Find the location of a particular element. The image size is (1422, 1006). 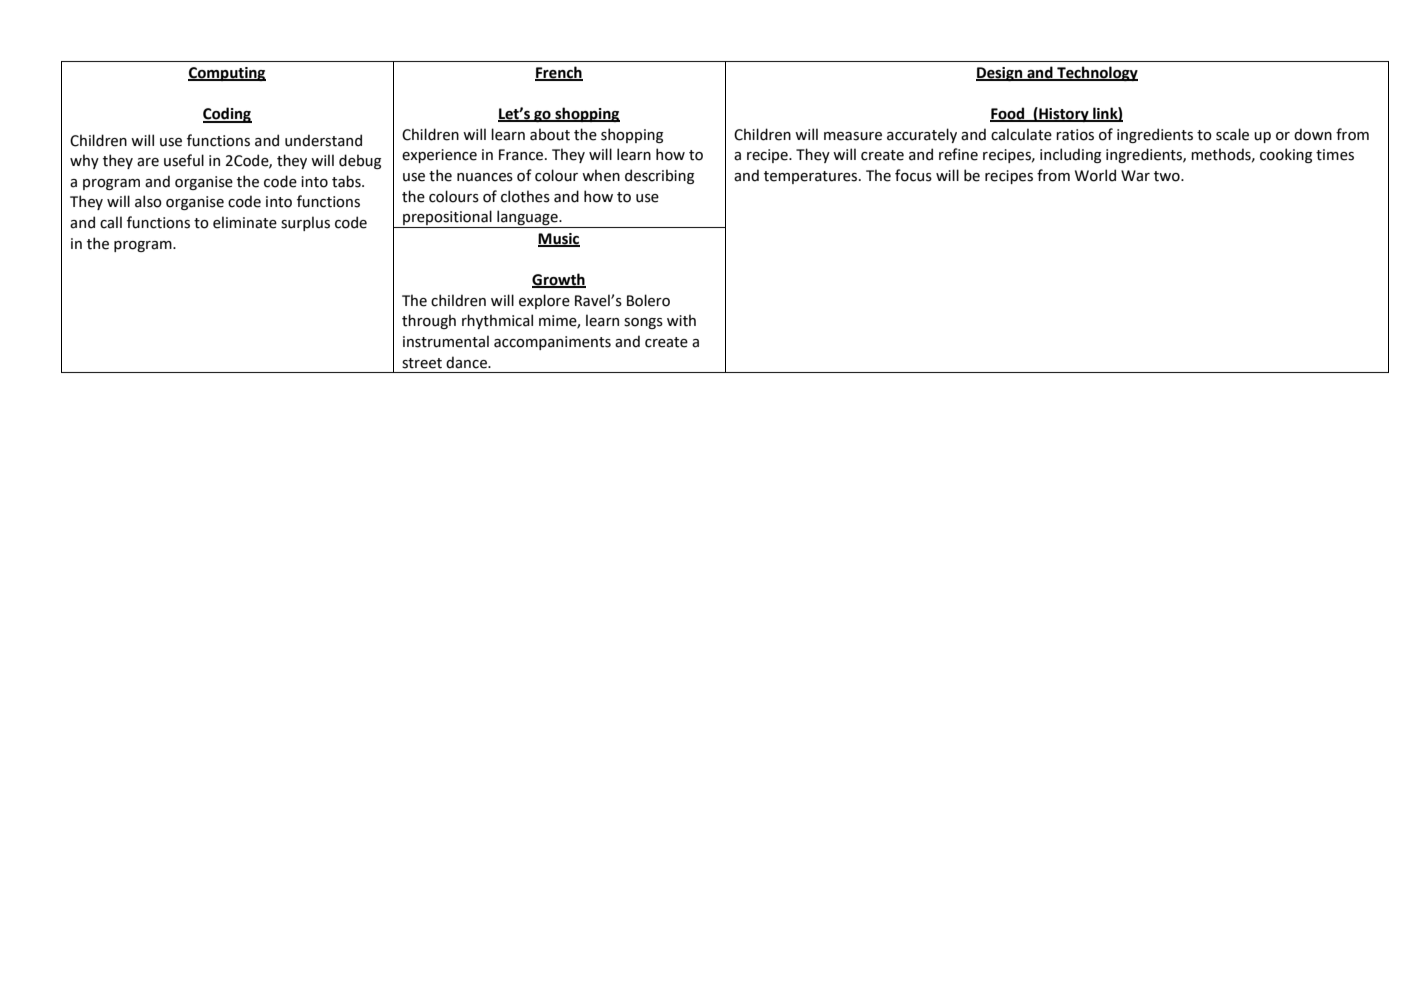

describing is located at coordinates (659, 176).
